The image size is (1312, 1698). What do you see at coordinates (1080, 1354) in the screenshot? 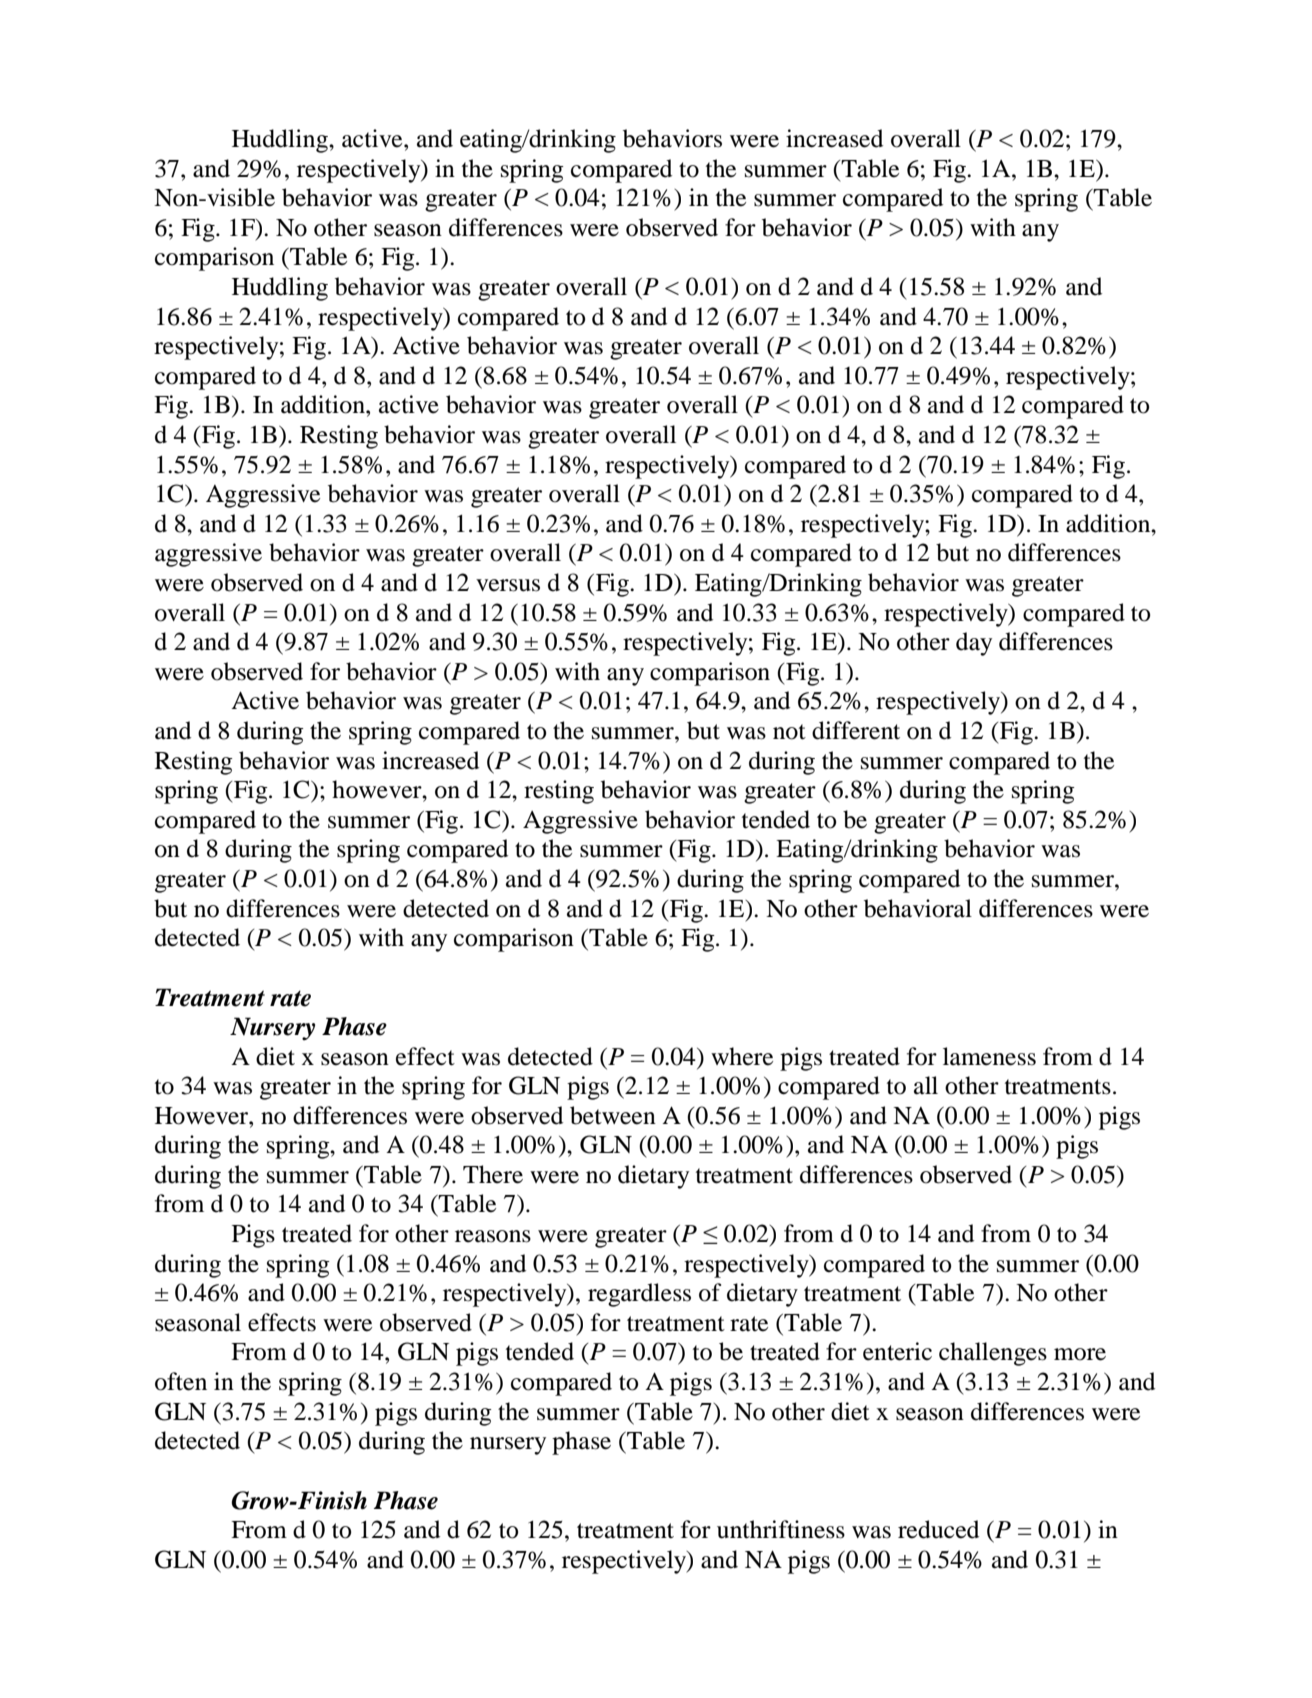
I see `more` at bounding box center [1080, 1354].
